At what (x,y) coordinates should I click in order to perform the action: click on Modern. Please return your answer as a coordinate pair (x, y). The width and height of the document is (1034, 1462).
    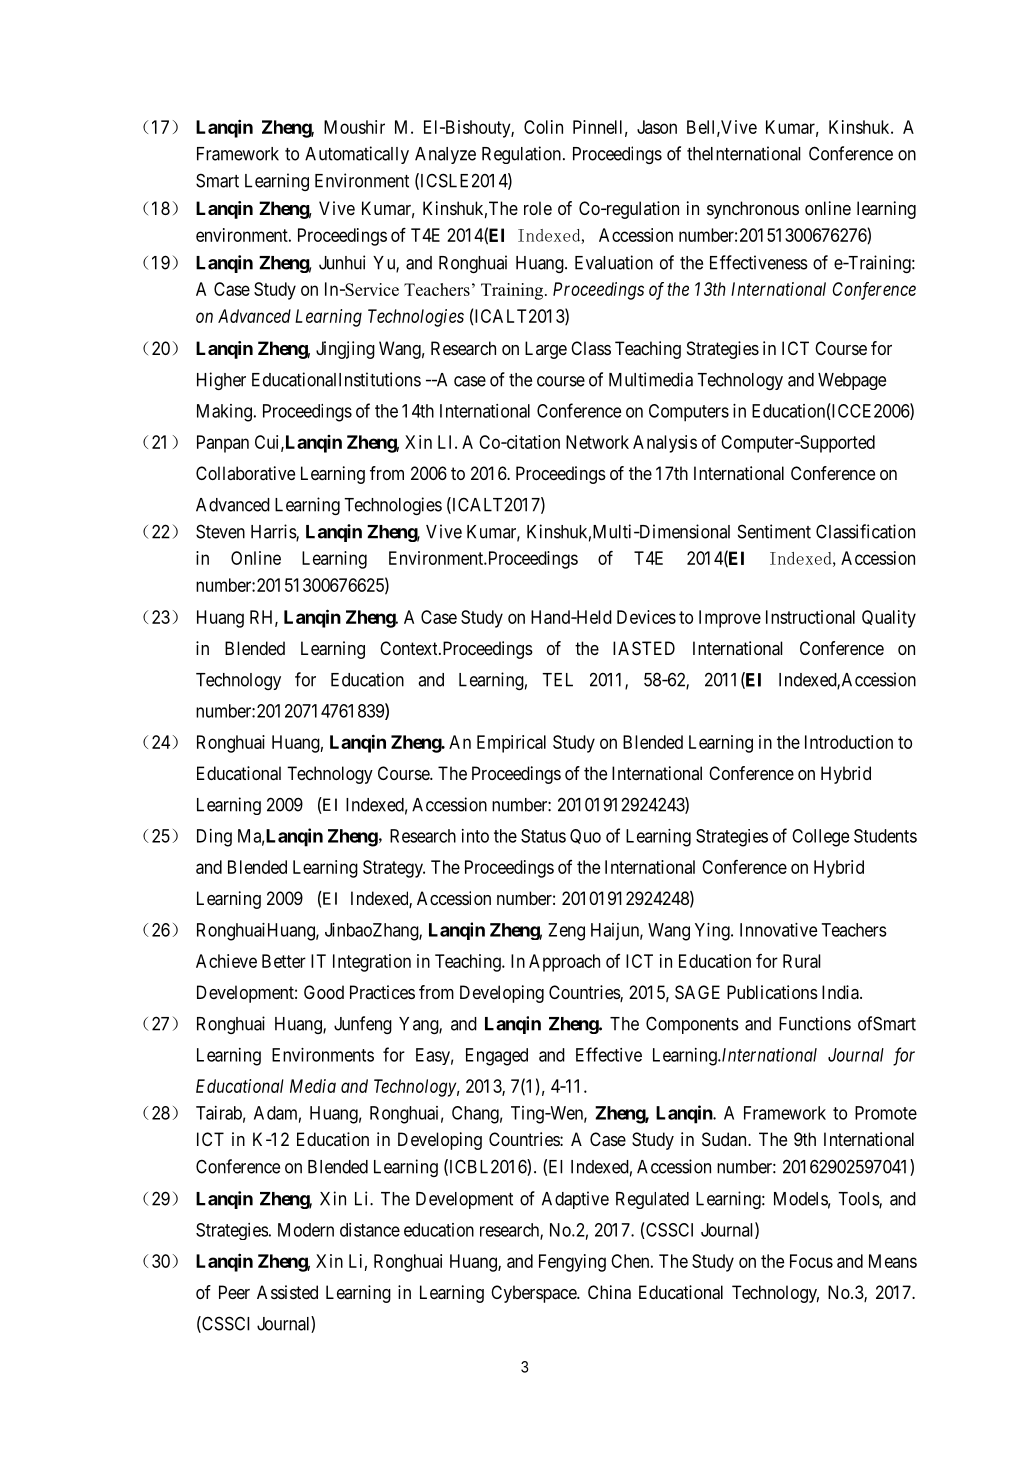
    Looking at the image, I should click on (306, 1230).
